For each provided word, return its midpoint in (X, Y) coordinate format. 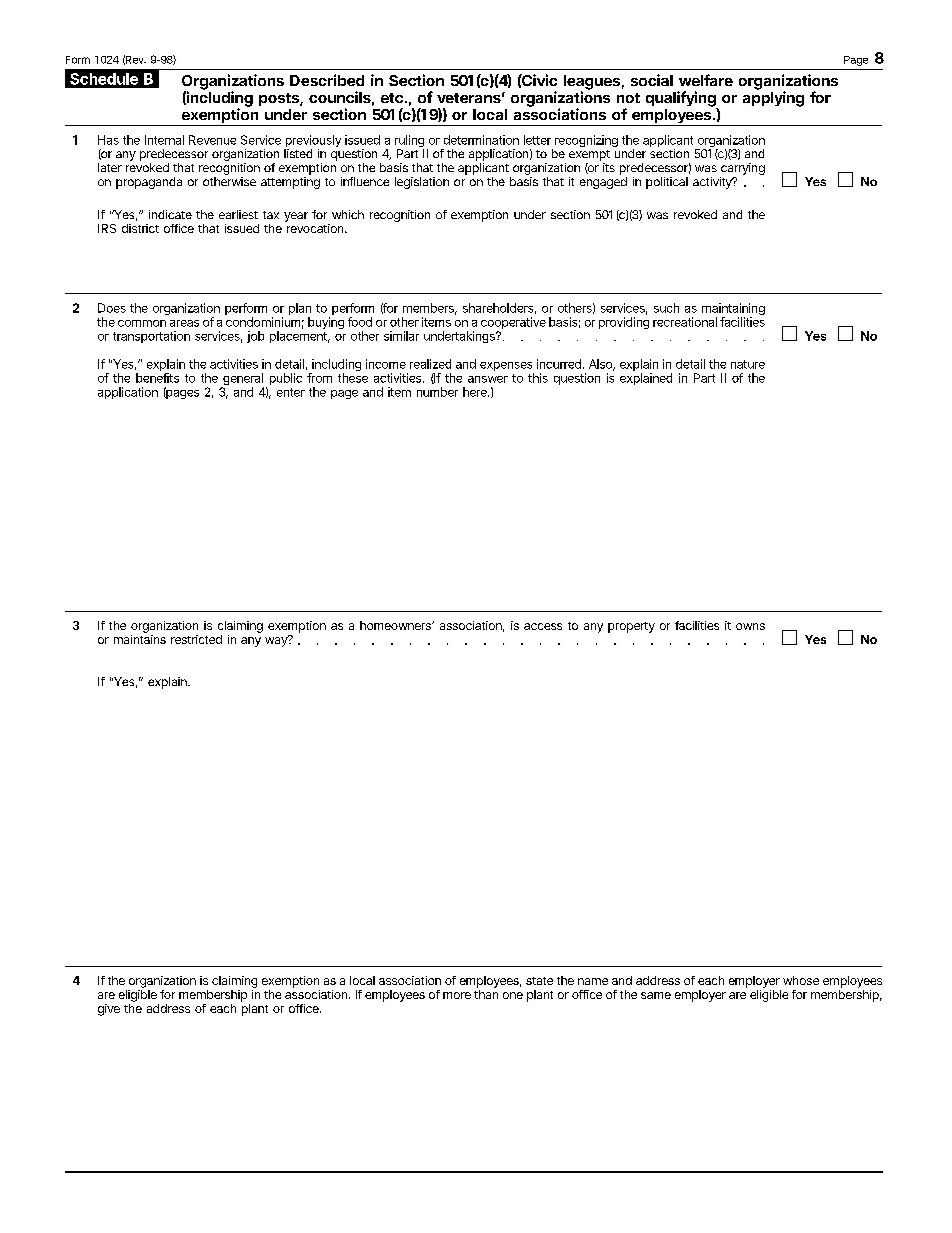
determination (481, 140)
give (109, 1010)
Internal (164, 140)
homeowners (397, 625)
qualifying (682, 100)
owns (750, 626)
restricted (196, 639)
